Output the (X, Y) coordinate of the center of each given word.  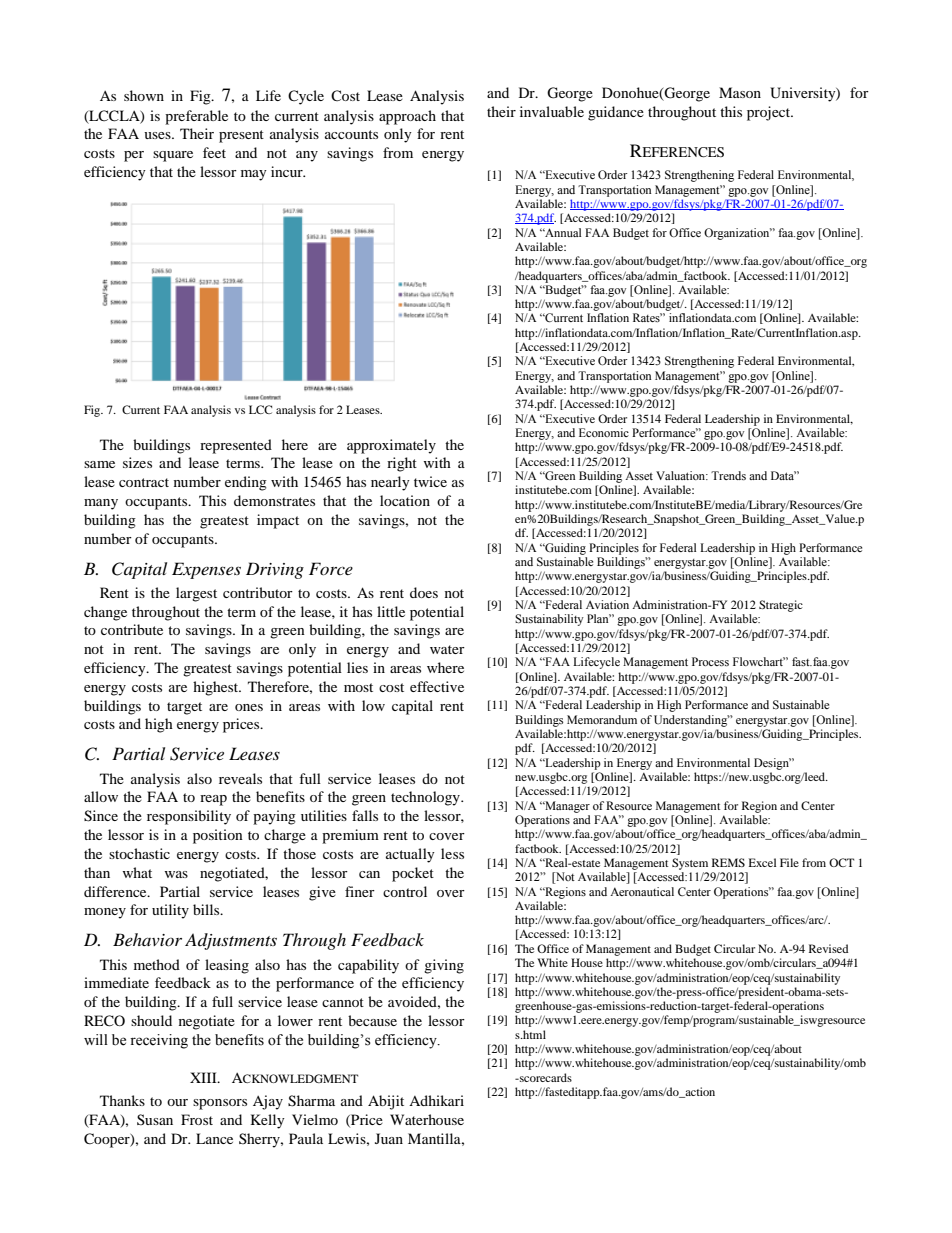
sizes (137, 462)
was (176, 874)
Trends (728, 475)
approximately (391, 446)
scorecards (545, 1077)
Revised (829, 948)
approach (407, 117)
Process (710, 661)
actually (410, 855)
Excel (762, 862)
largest (196, 594)
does (424, 592)
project (770, 113)
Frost (197, 1119)
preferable (196, 117)
